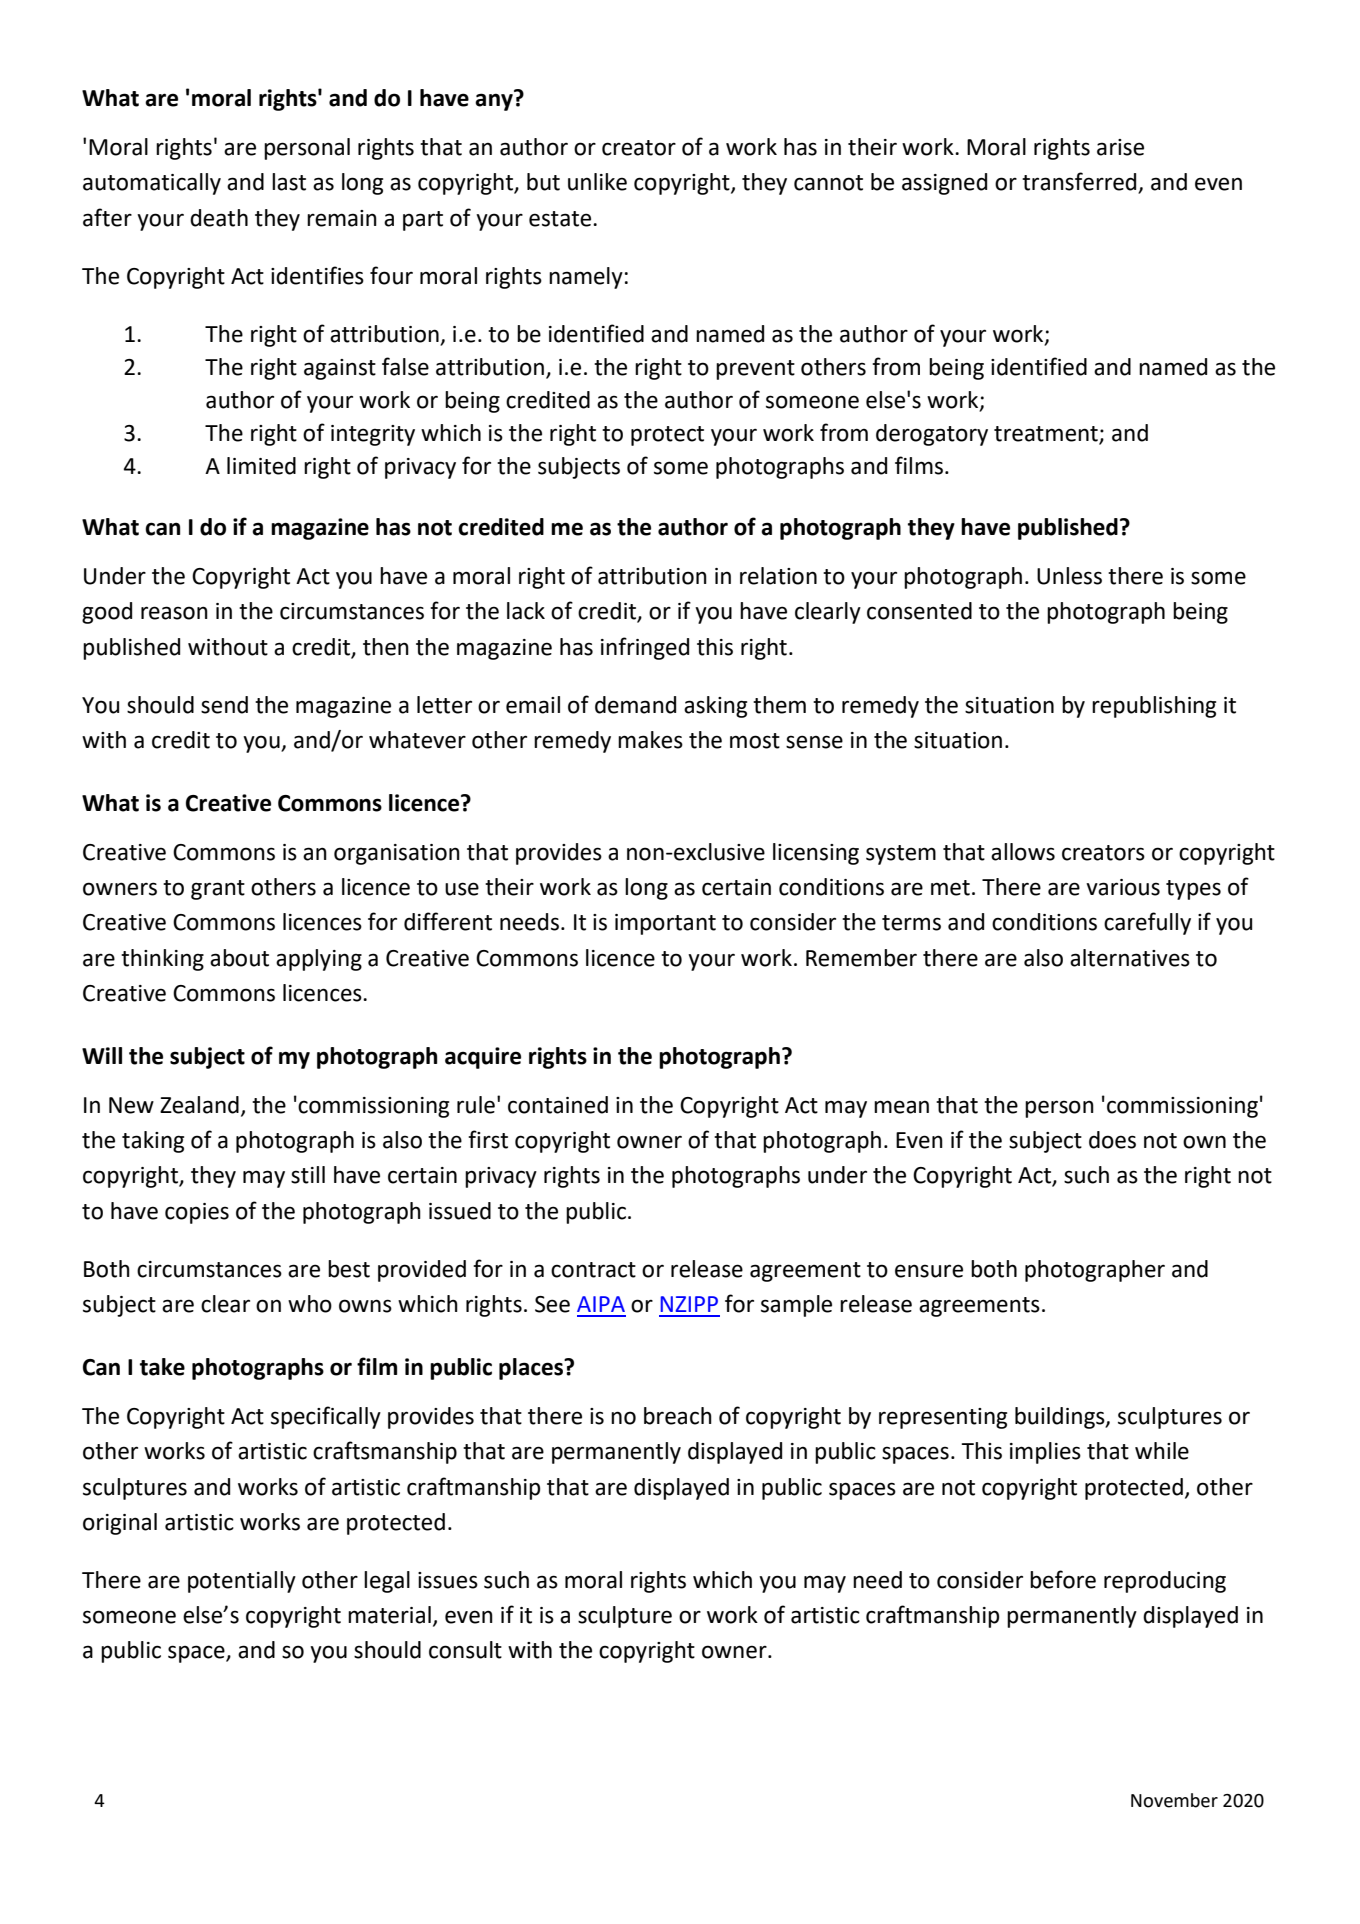 The width and height of the screenshot is (1360, 1924). What do you see at coordinates (597, 182) in the screenshot?
I see `unlike` at bounding box center [597, 182].
